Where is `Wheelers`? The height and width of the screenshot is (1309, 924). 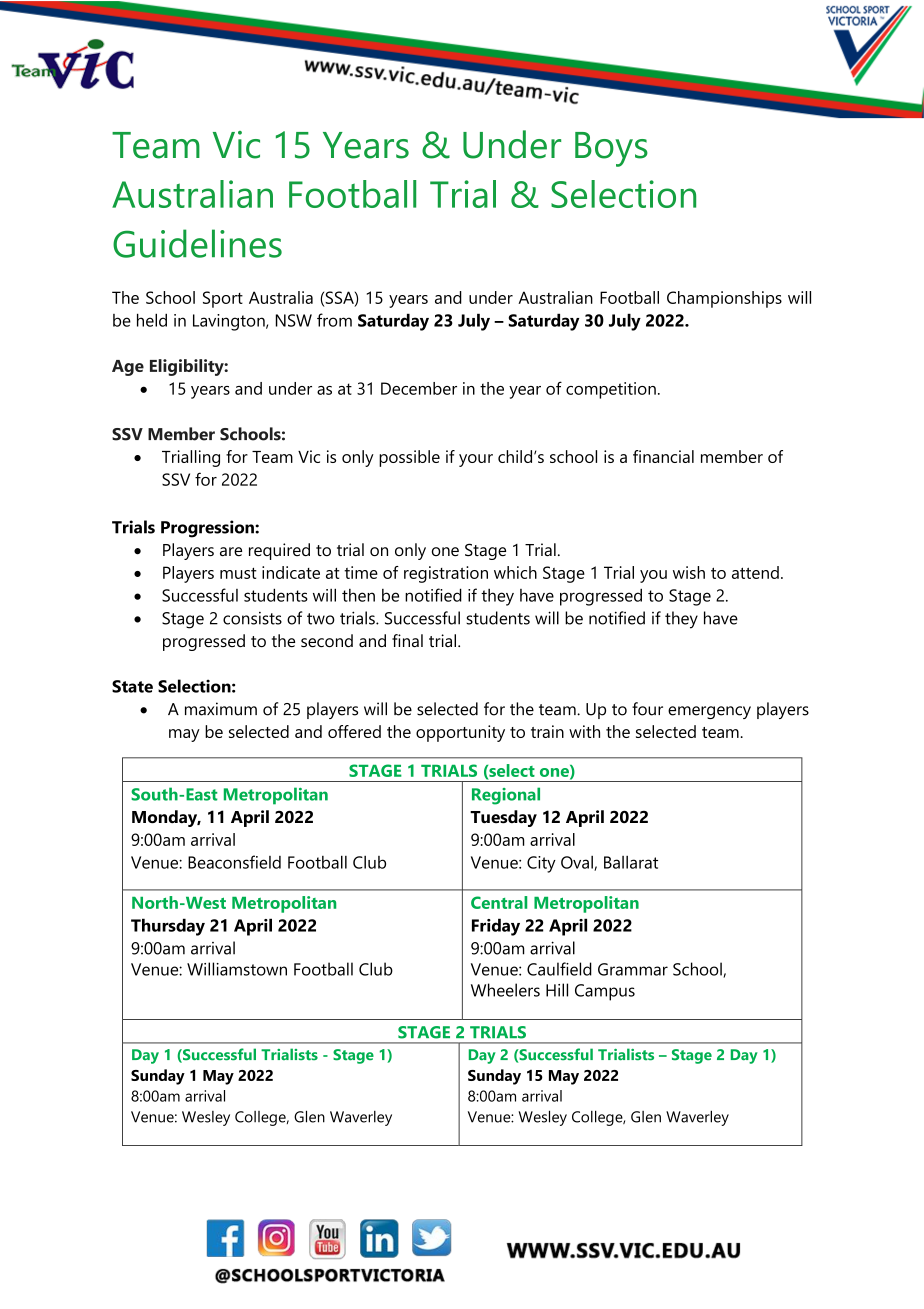
Wheelers is located at coordinates (505, 990).
